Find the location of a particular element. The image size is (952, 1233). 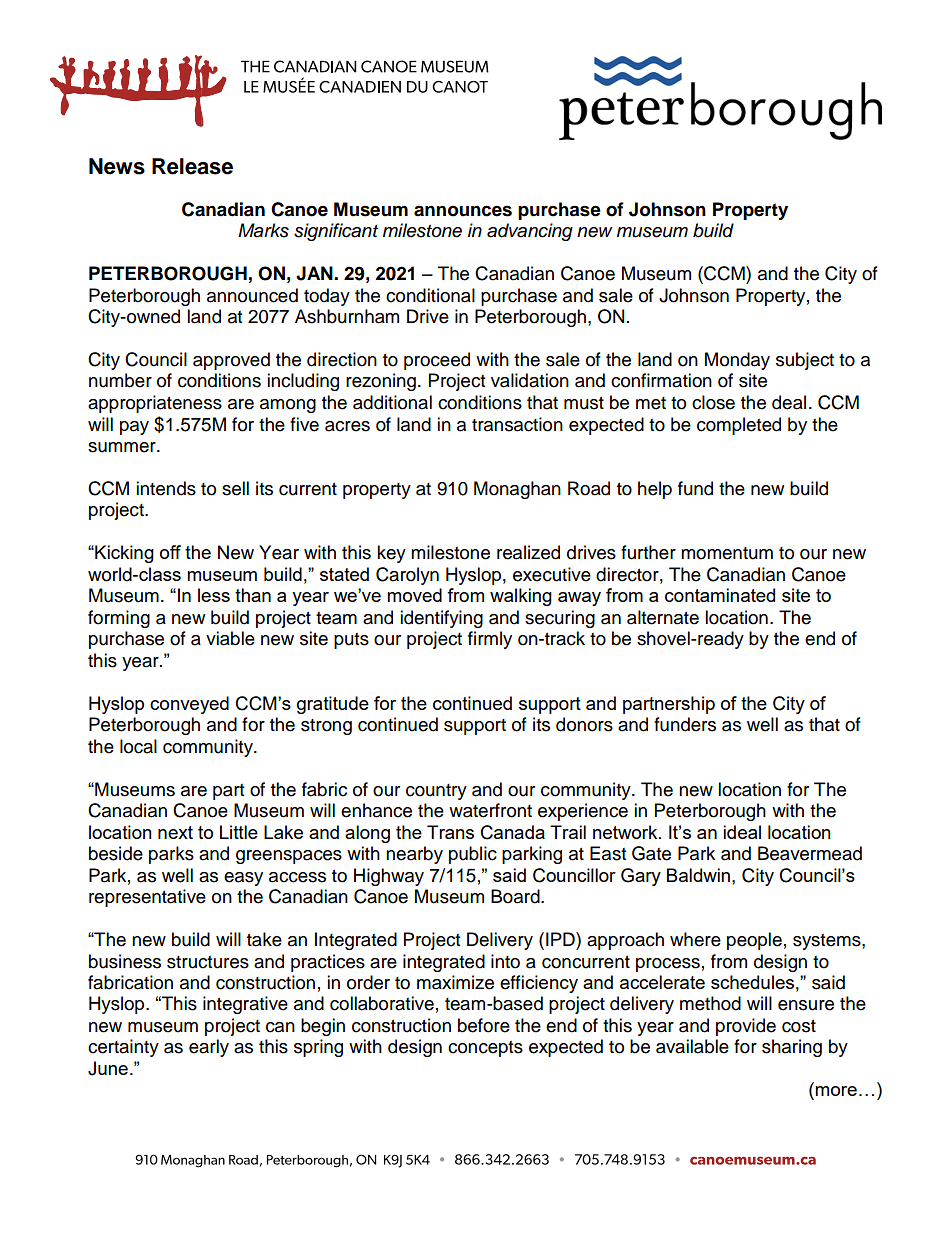

contaminated is located at coordinates (720, 595).
